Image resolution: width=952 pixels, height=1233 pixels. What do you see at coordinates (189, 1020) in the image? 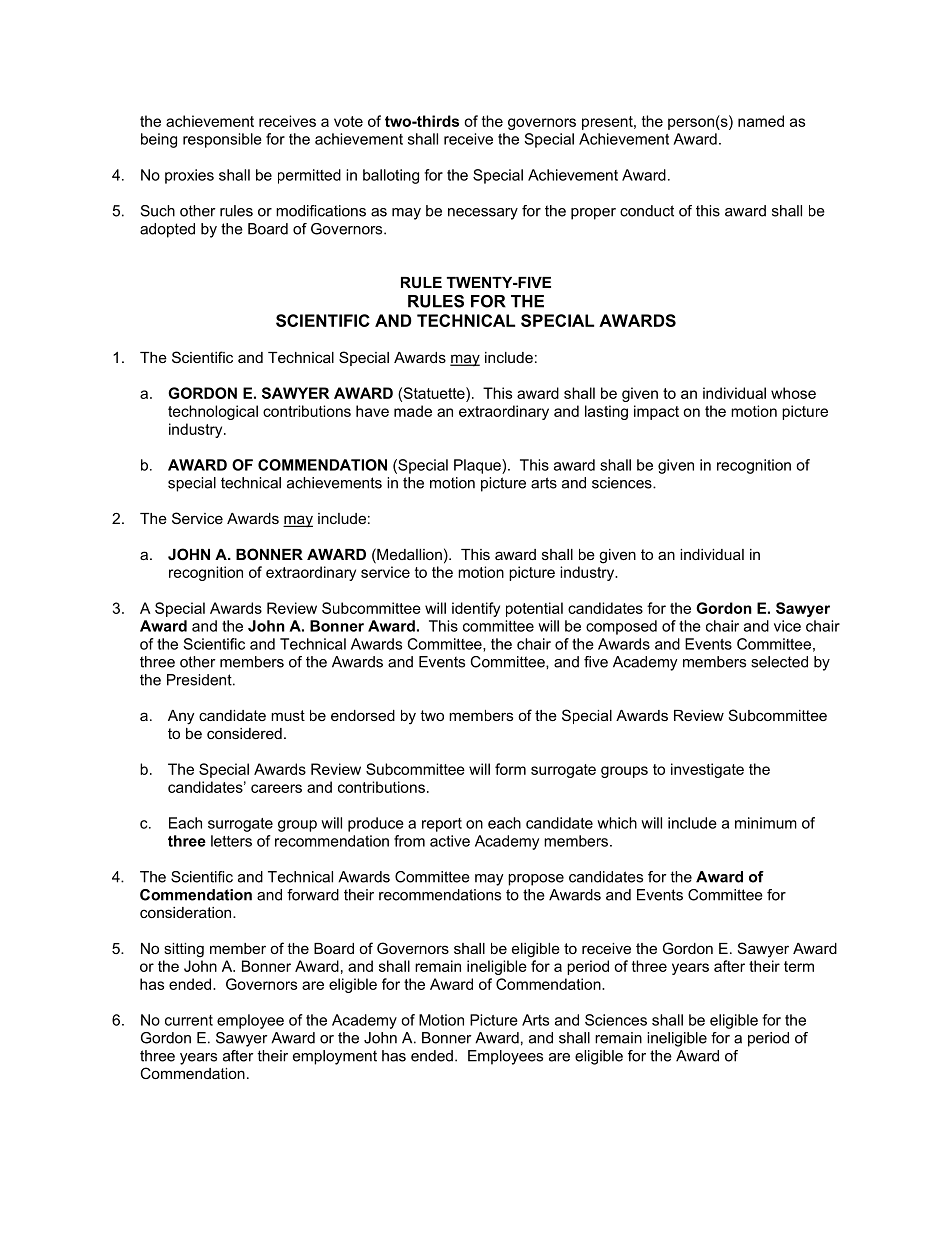
I see `current` at bounding box center [189, 1020].
